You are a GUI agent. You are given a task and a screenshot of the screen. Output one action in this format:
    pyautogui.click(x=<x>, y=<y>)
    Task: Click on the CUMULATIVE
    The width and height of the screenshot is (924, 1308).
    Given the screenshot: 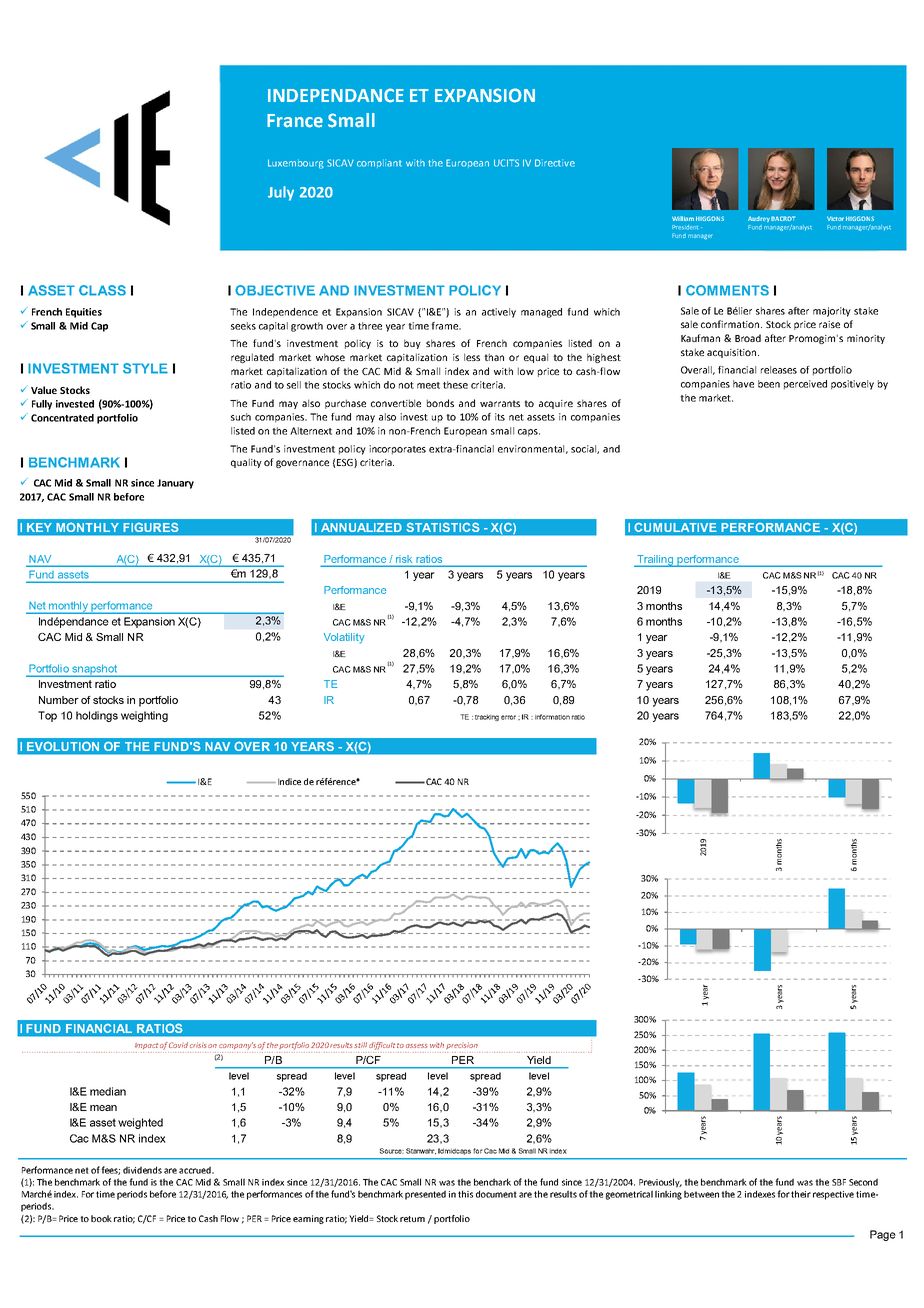 What is the action you would take?
    pyautogui.click(x=675, y=527)
